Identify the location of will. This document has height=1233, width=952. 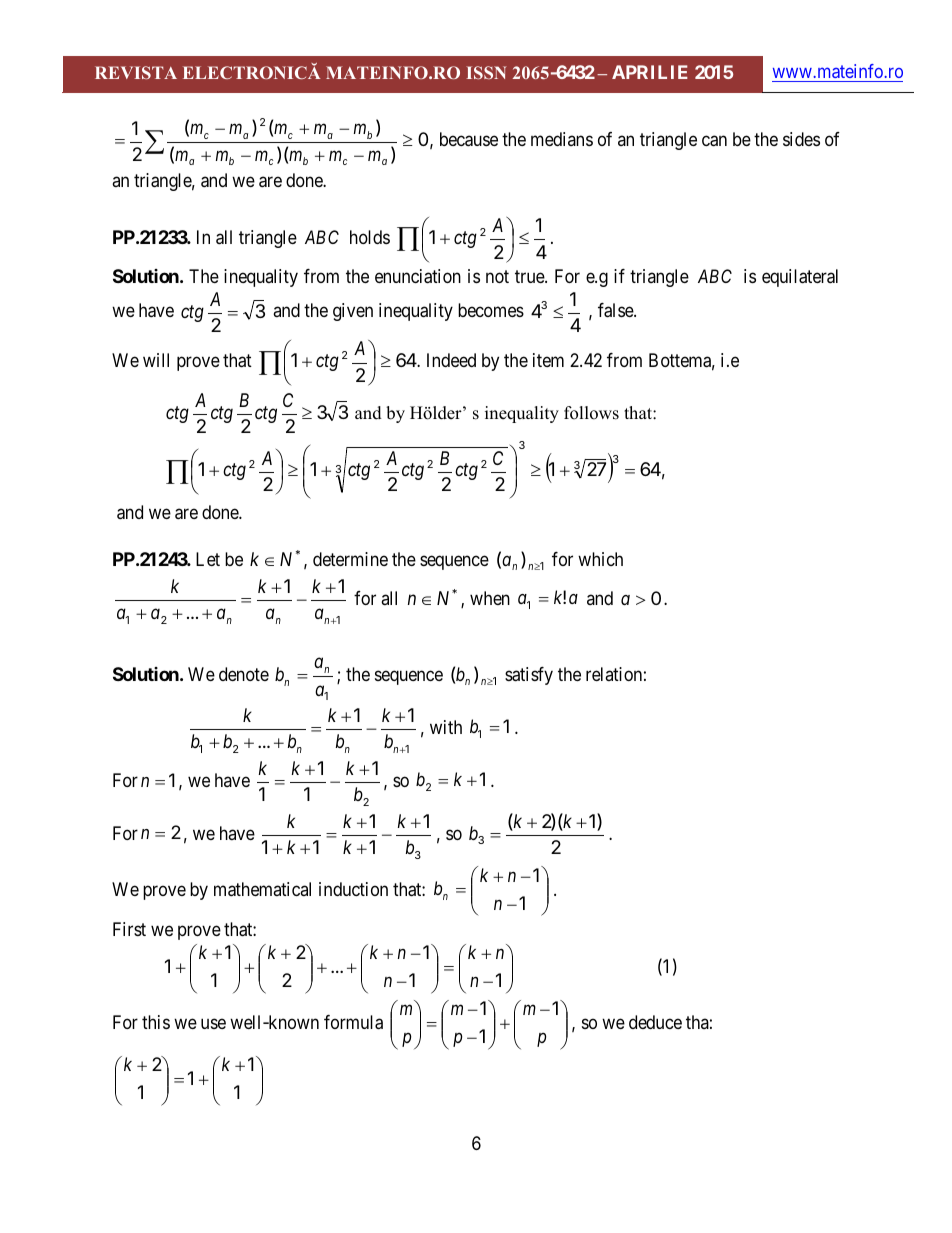
(156, 360).
